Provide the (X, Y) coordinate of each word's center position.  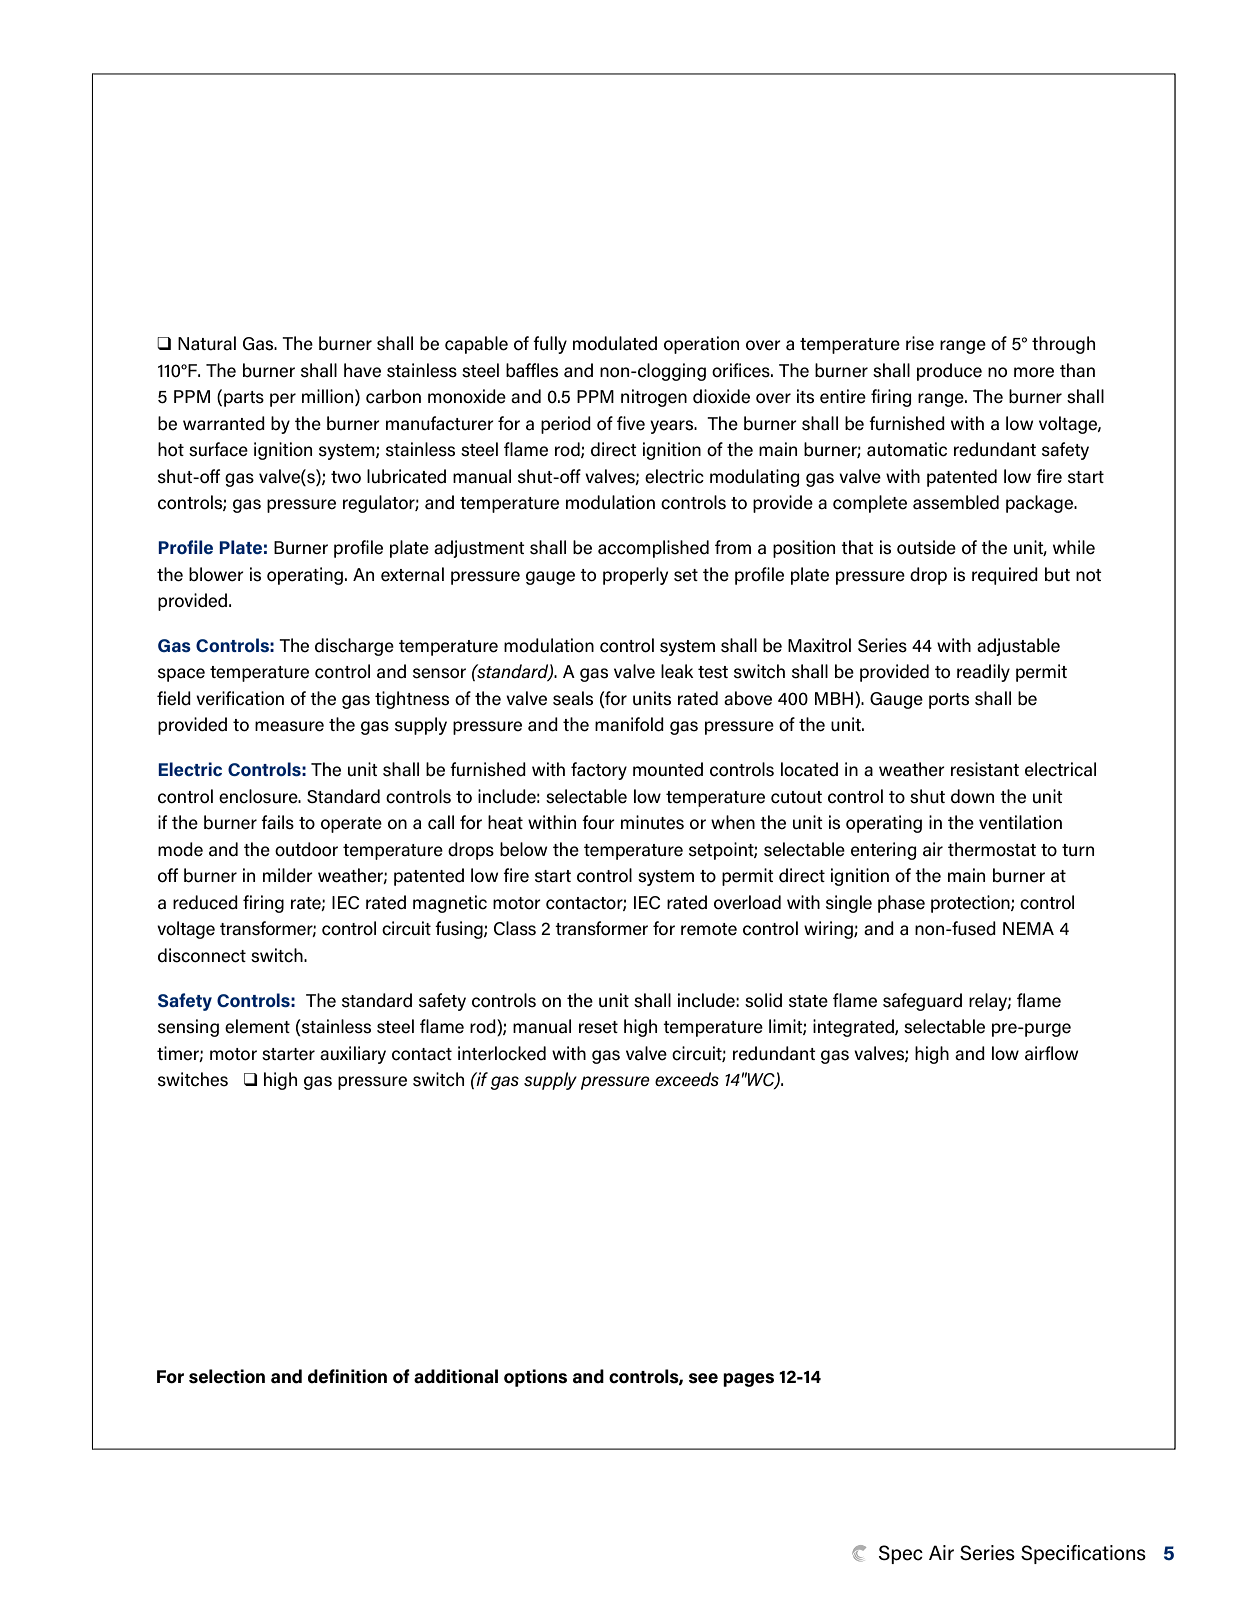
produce (949, 372)
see (703, 1378)
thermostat (992, 849)
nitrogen (654, 398)
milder (288, 875)
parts (244, 399)
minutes (652, 822)
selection (227, 1376)
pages (748, 1380)
